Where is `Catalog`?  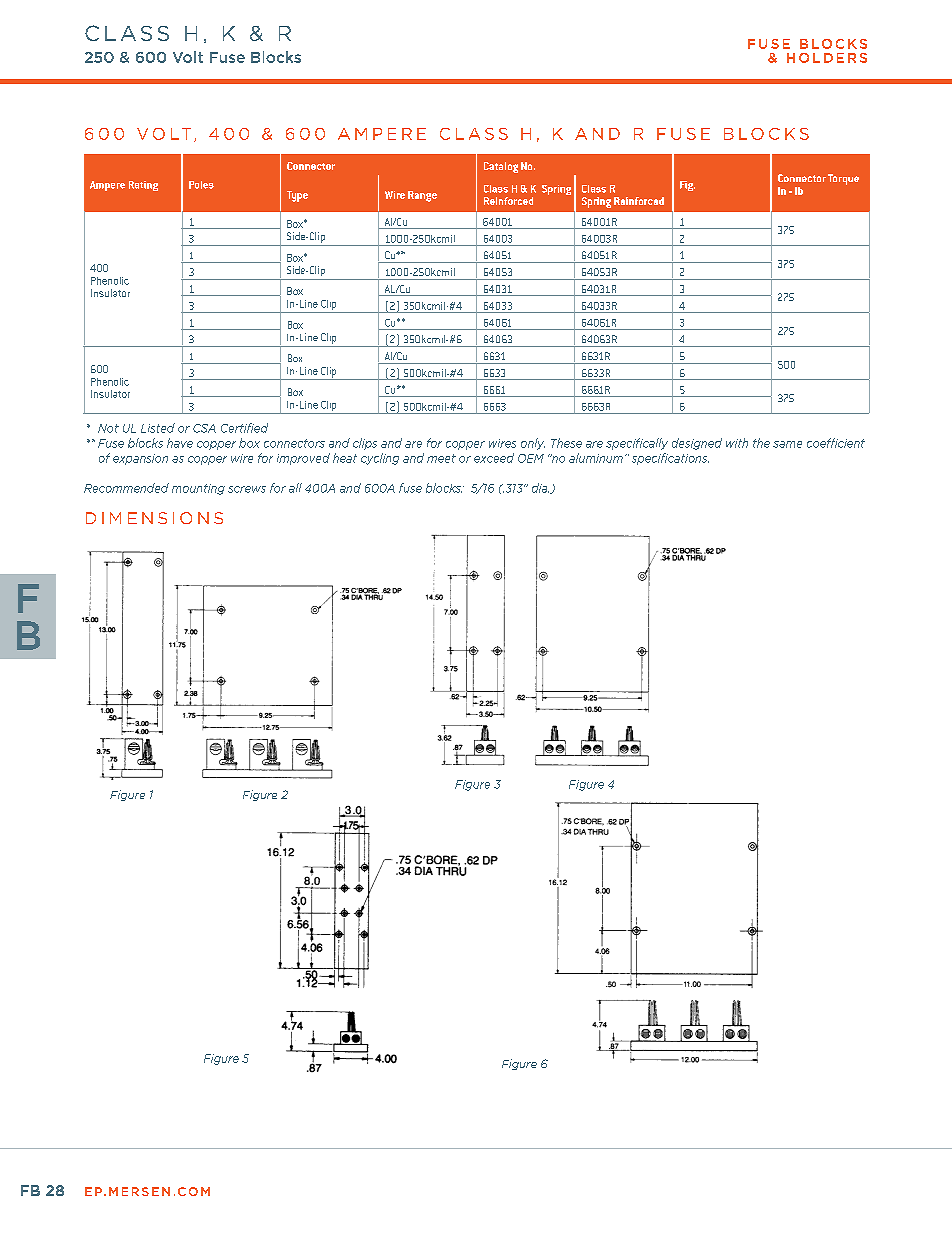
Catalog is located at coordinates (501, 167).
